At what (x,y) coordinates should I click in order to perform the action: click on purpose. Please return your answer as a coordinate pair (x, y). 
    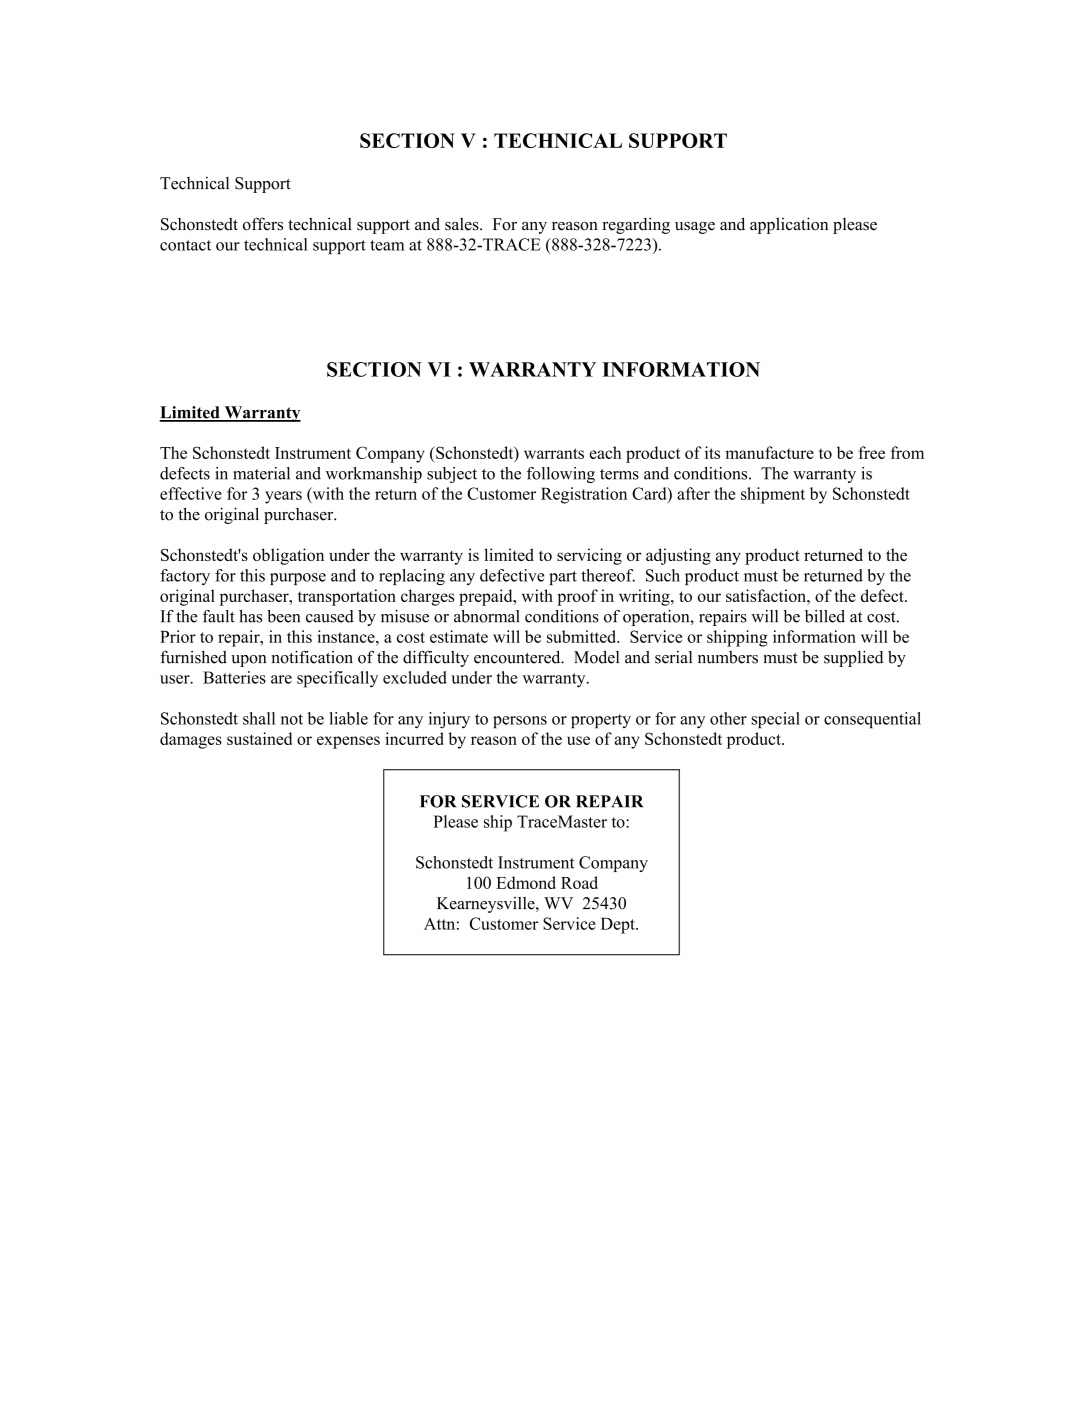
    Looking at the image, I should click on (298, 579).
